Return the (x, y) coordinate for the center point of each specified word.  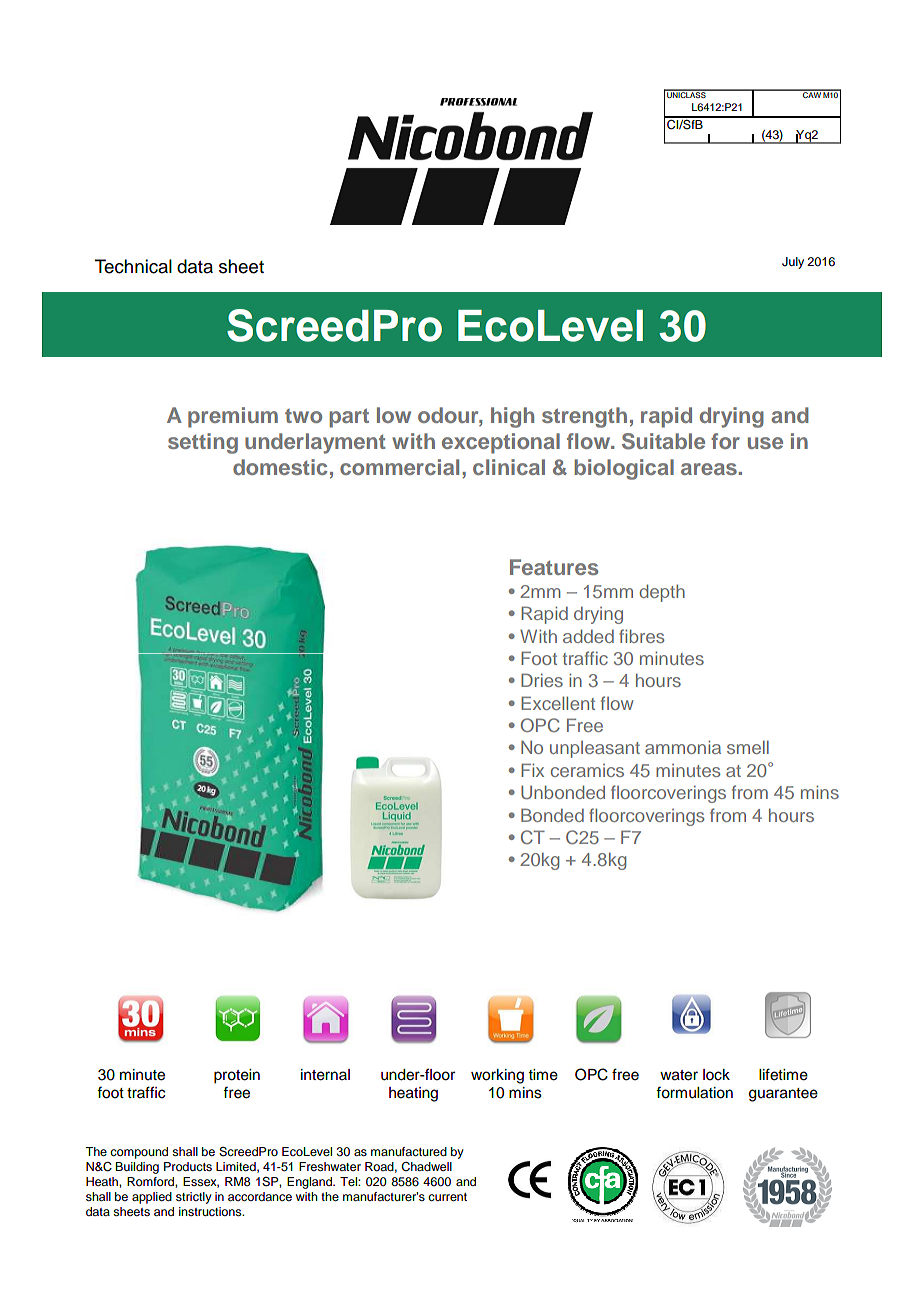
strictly (194, 1198)
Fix (532, 770)
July (793, 263)
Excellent (558, 703)
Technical (133, 266)
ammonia (683, 747)
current (447, 1197)
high (512, 417)
